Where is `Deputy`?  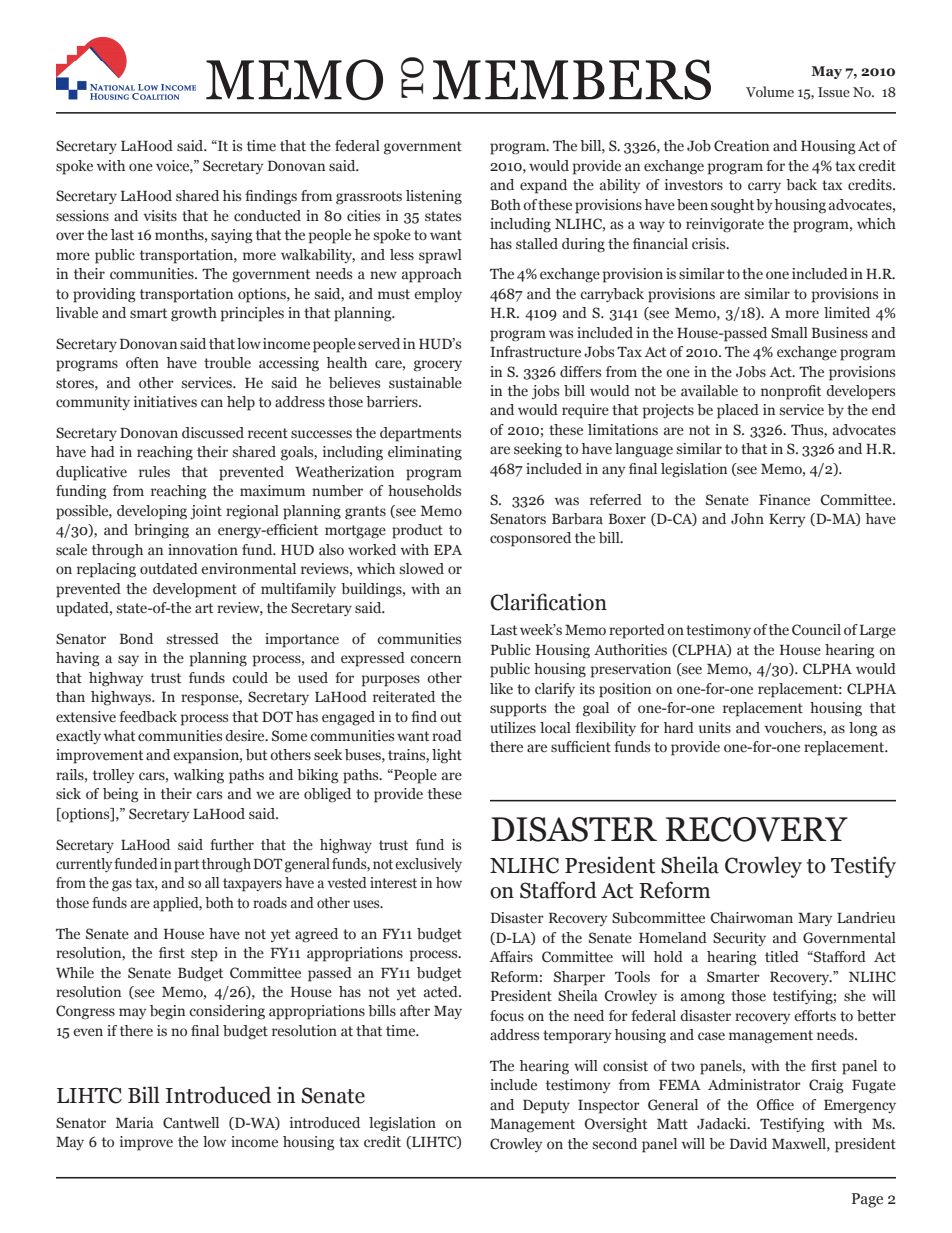 Deputy is located at coordinates (546, 1107).
